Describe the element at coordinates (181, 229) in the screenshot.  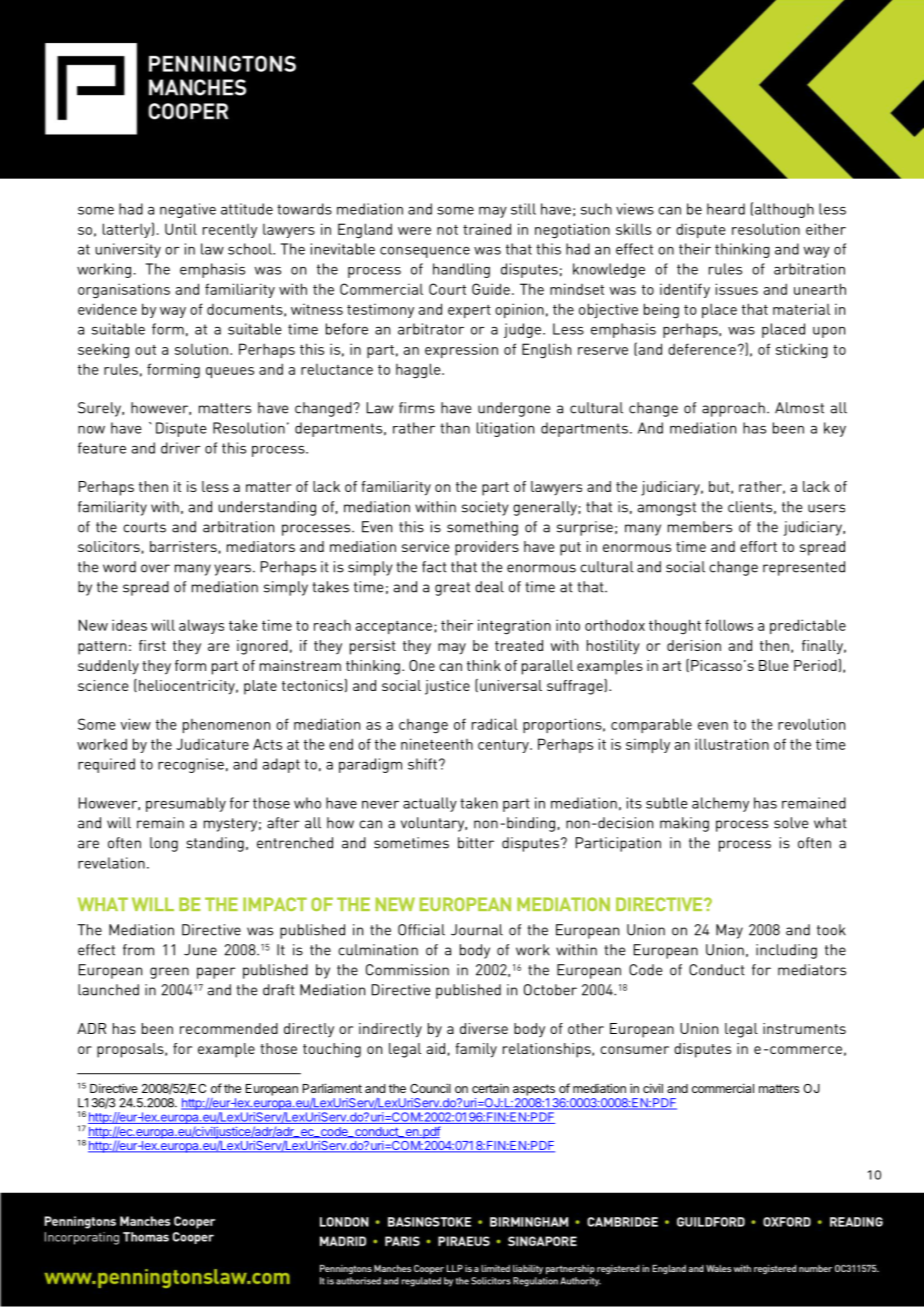
I see `Until` at that location.
